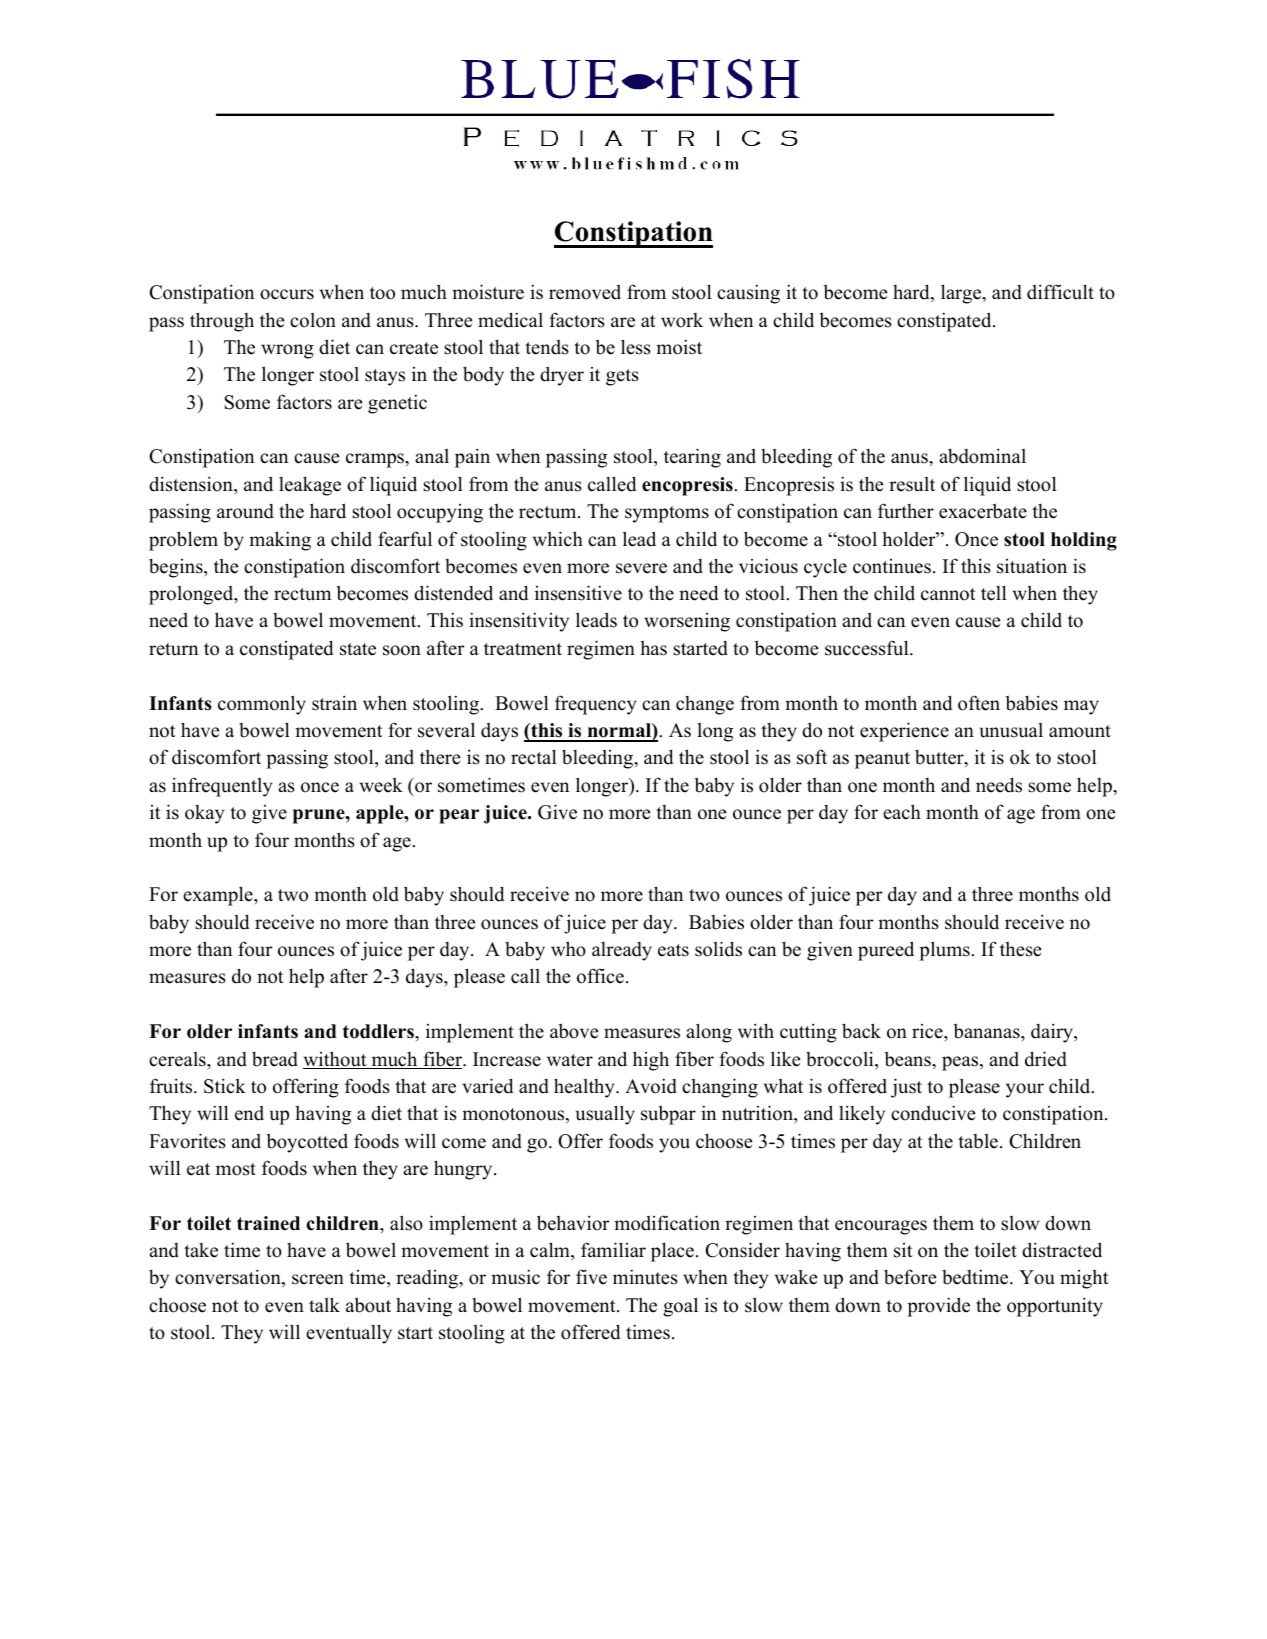 This page has height=1639, width=1267. I want to click on high, so click(651, 1061).
